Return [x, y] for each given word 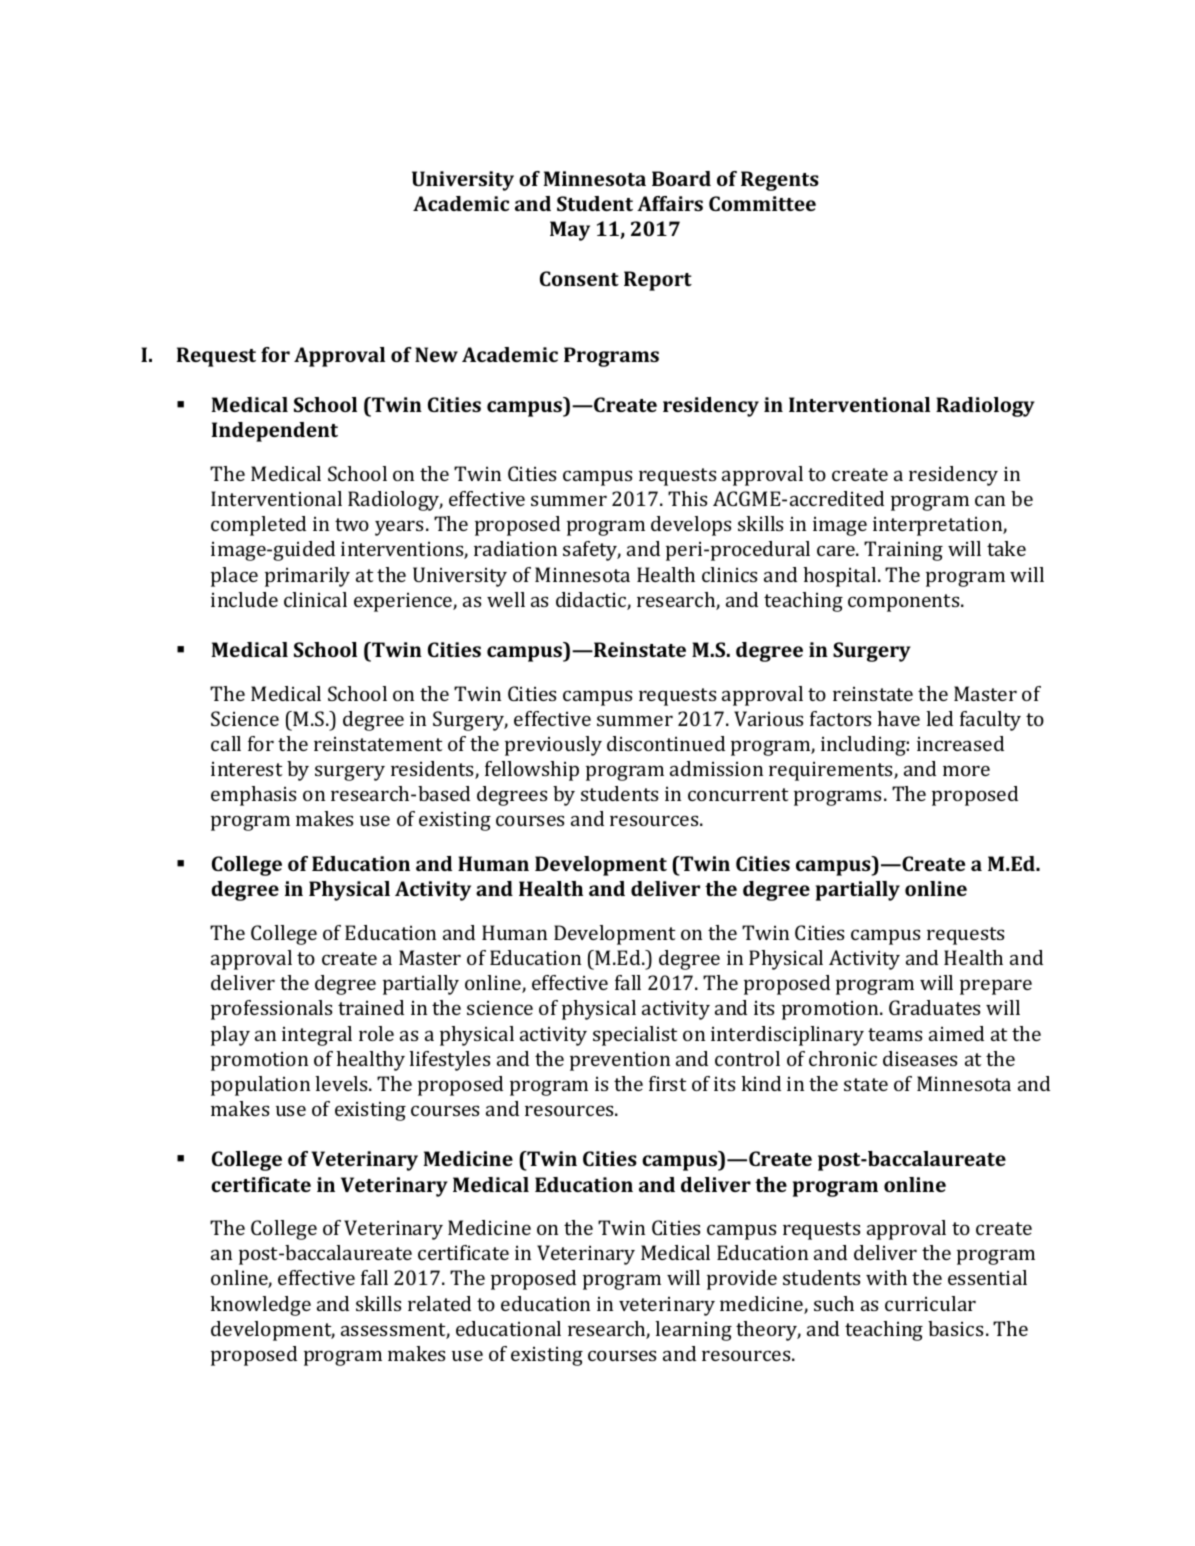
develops [691, 526]
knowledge [260, 1306]
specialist [635, 1036]
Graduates [934, 1007]
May [570, 231]
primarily [307, 577]
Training [903, 551]
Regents [780, 181]
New [436, 354]
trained [371, 1007]
